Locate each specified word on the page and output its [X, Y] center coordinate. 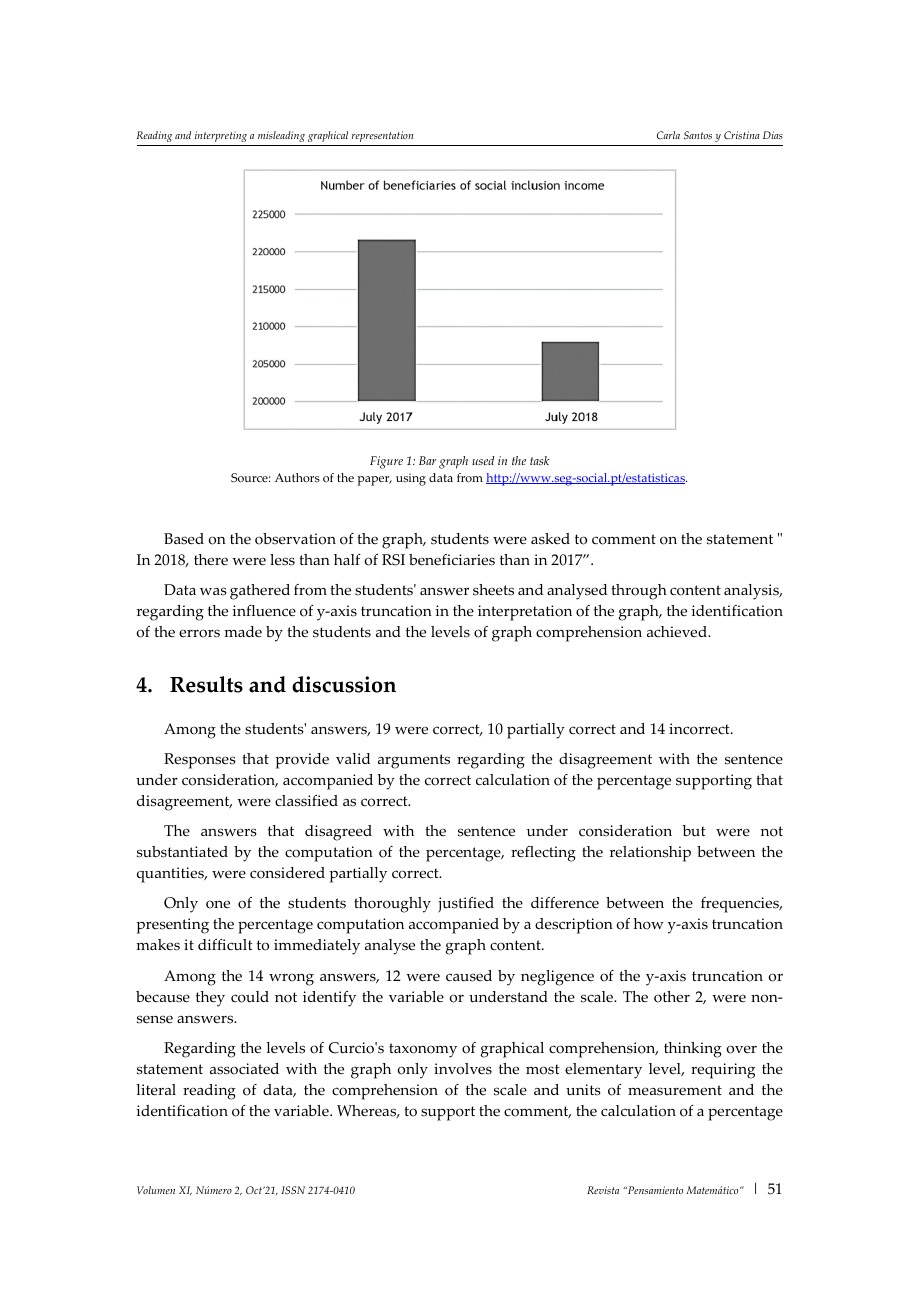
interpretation [525, 613]
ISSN [293, 1190]
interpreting [221, 136]
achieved [678, 631]
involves [463, 1069]
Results [206, 684]
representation [382, 136]
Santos [698, 135]
